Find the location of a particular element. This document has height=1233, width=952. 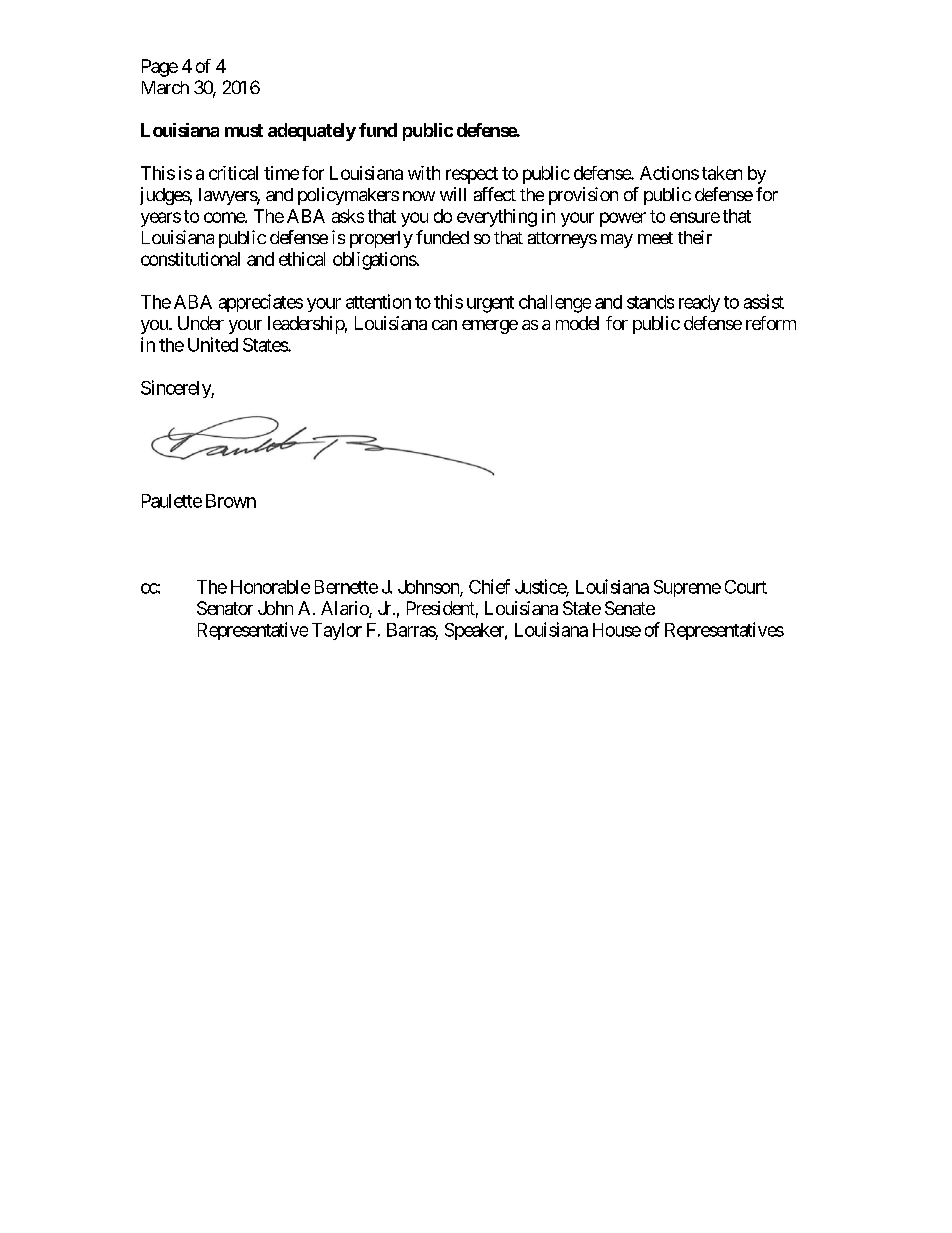

taken is located at coordinates (722, 173).
